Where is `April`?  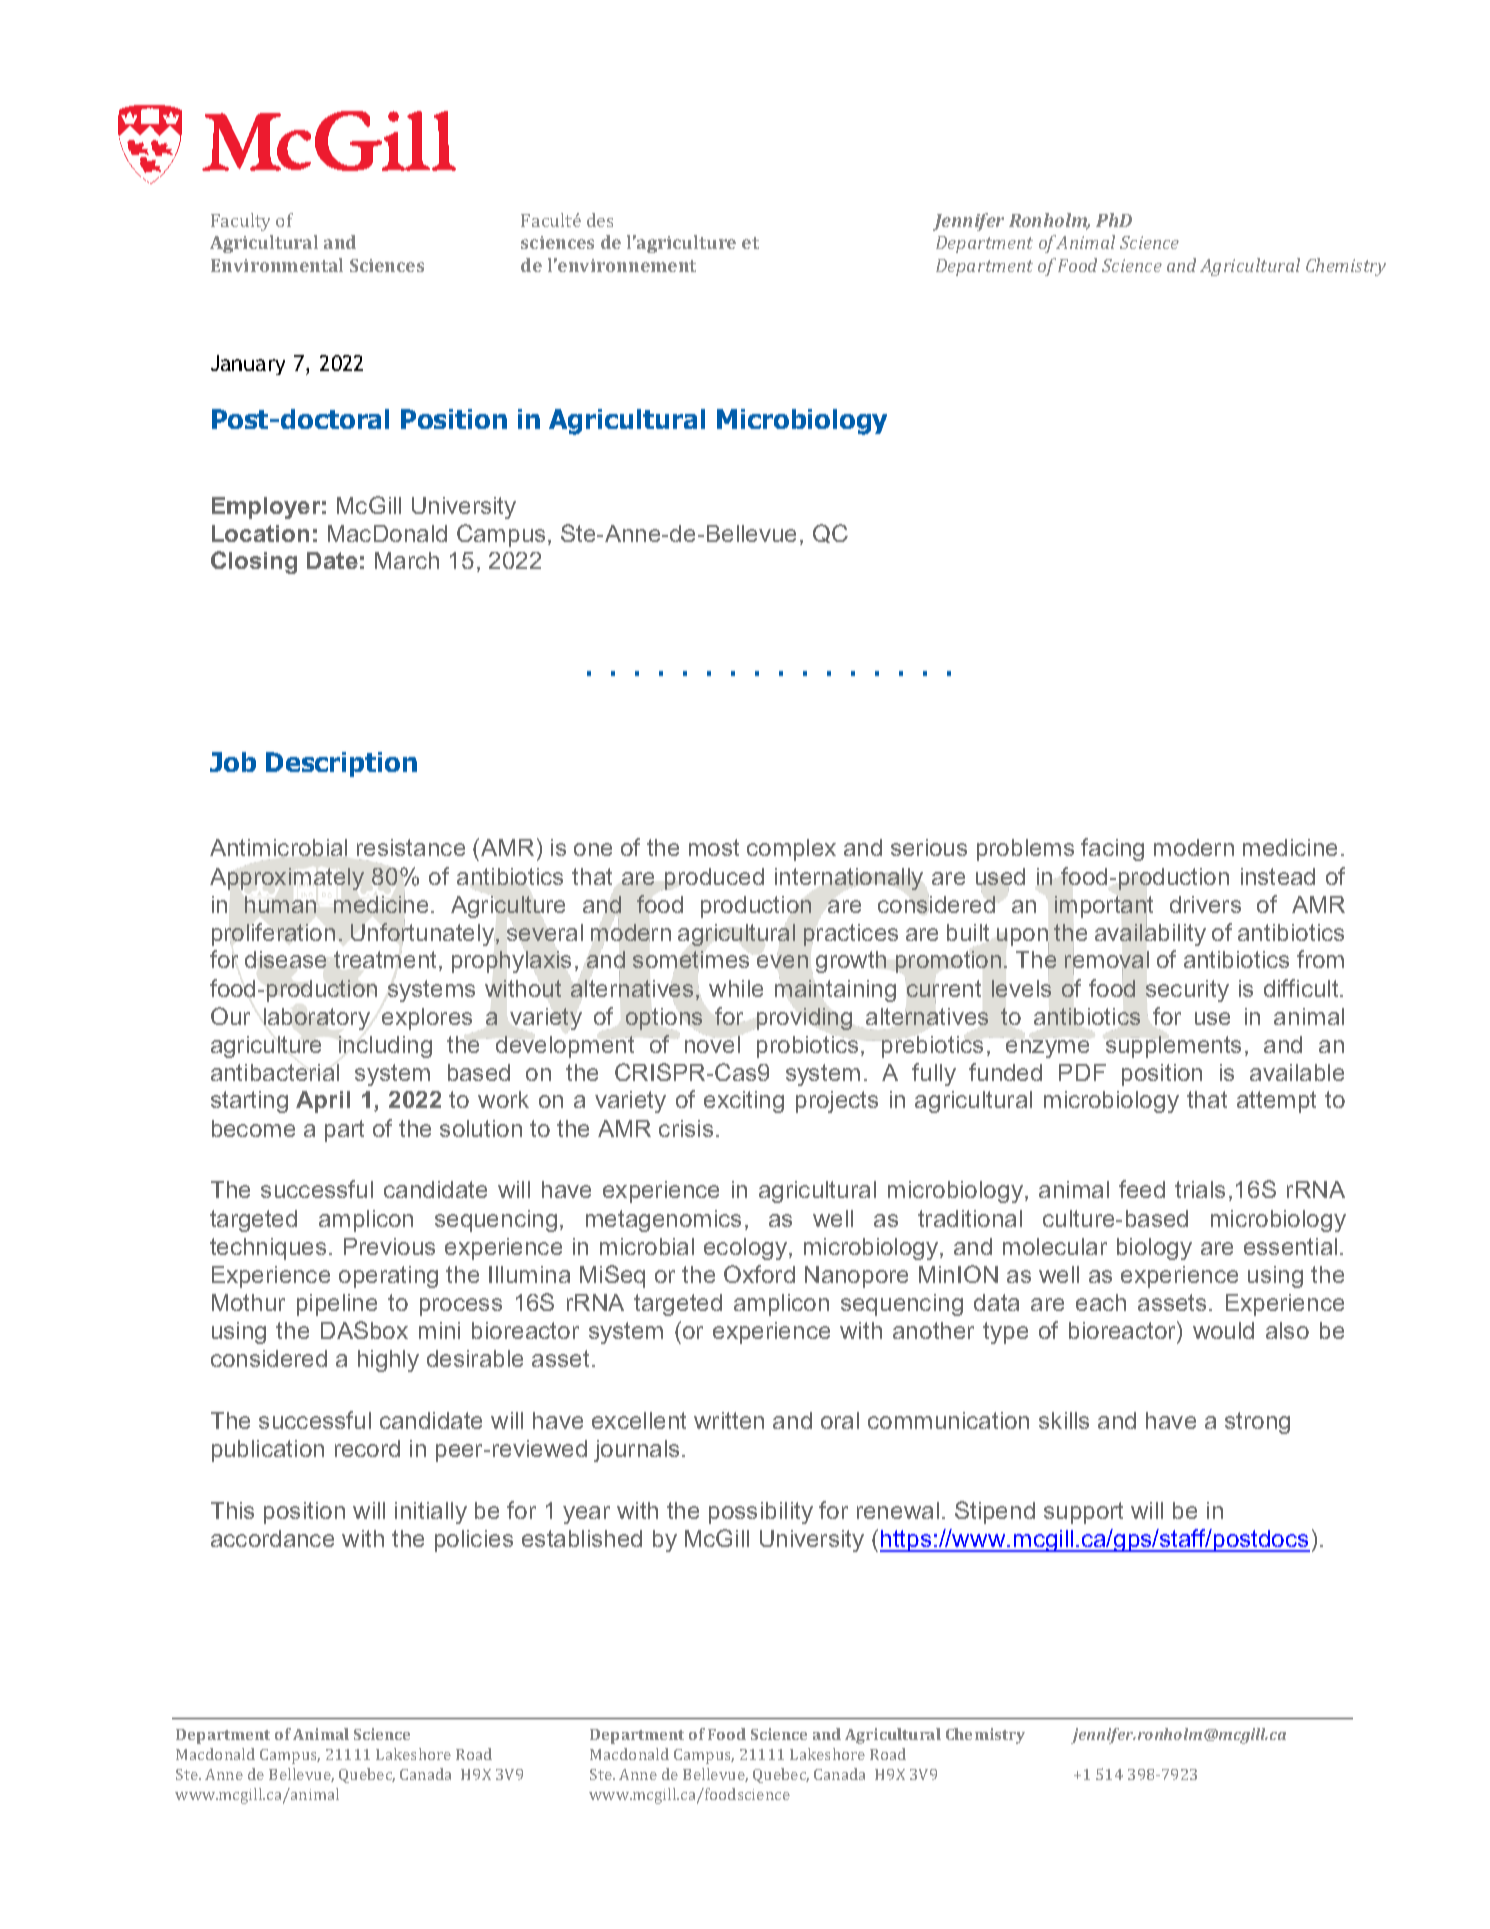 April is located at coordinates (323, 1102).
